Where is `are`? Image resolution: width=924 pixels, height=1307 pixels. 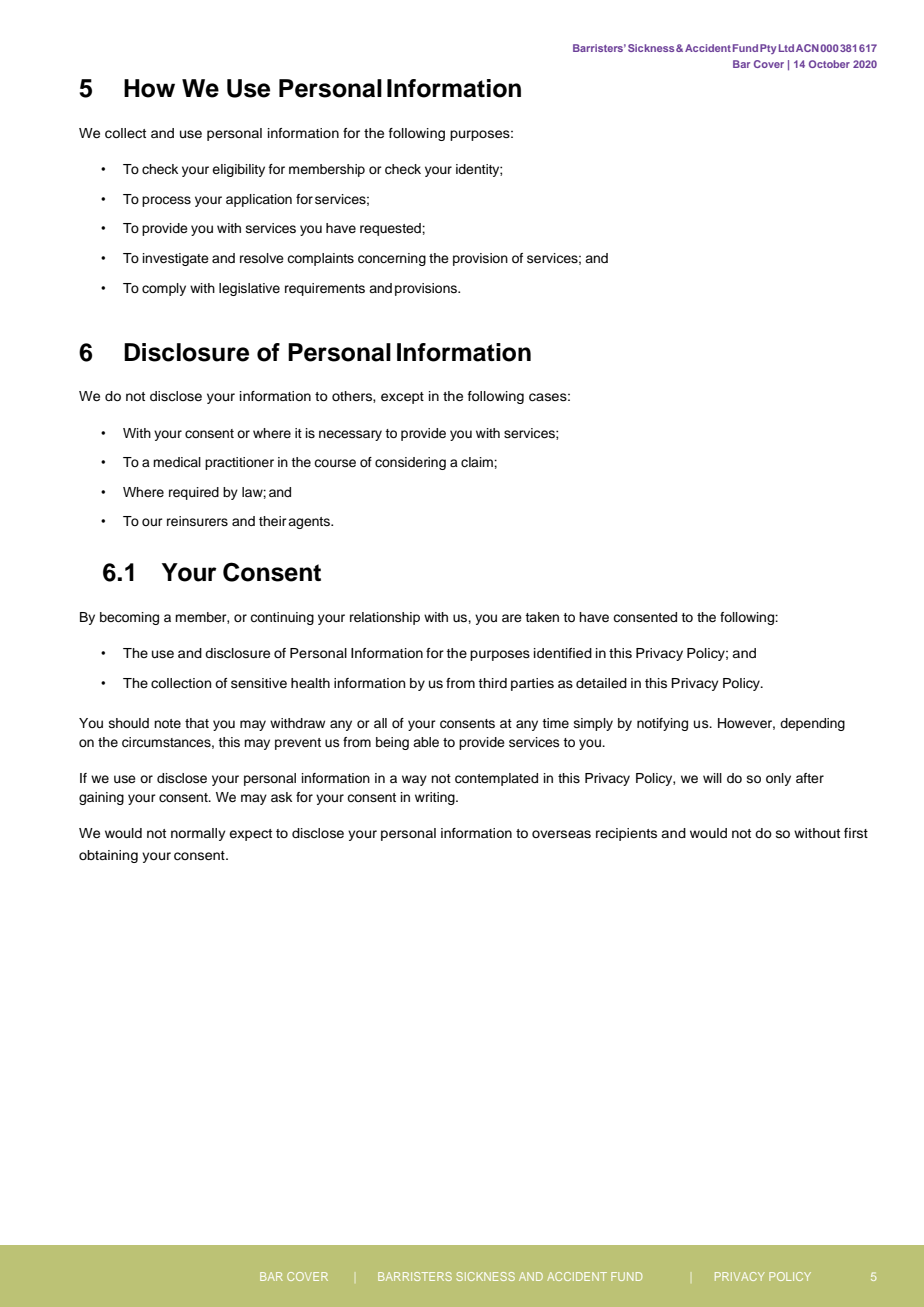
are is located at coordinates (512, 618).
